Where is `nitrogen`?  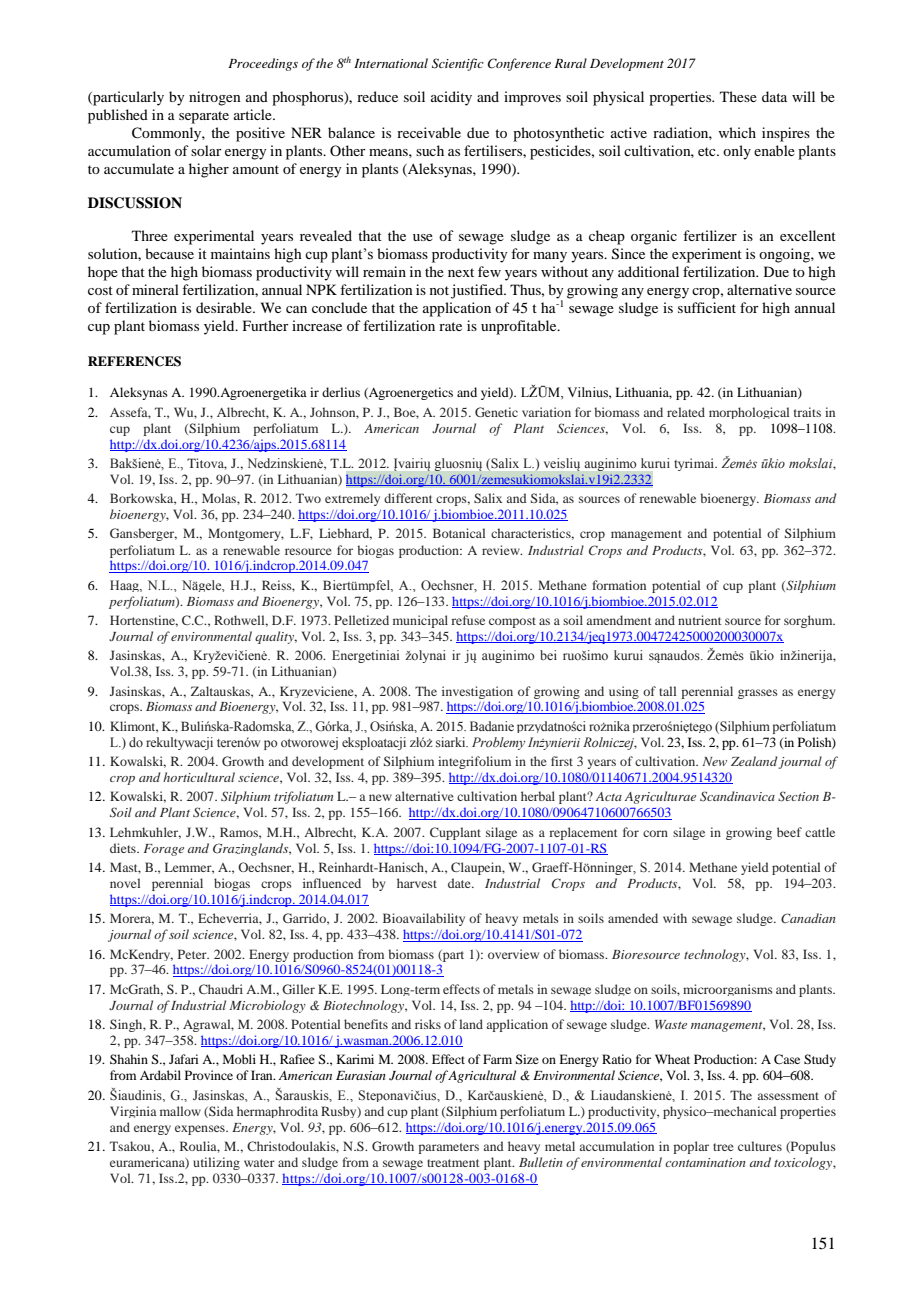
nitrogen is located at coordinates (215, 98).
